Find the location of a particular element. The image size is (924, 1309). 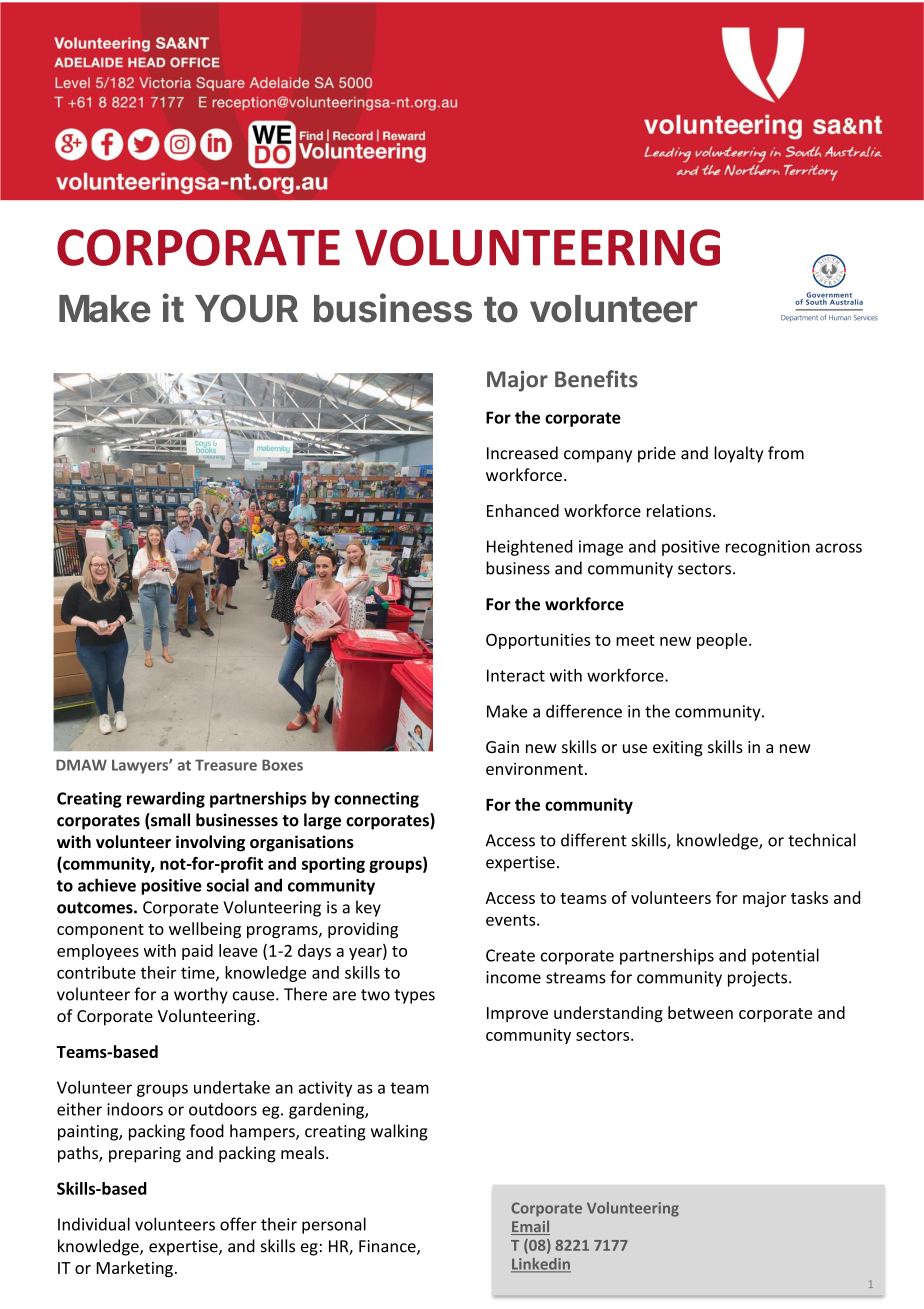

Marketing is located at coordinates (135, 1269).
